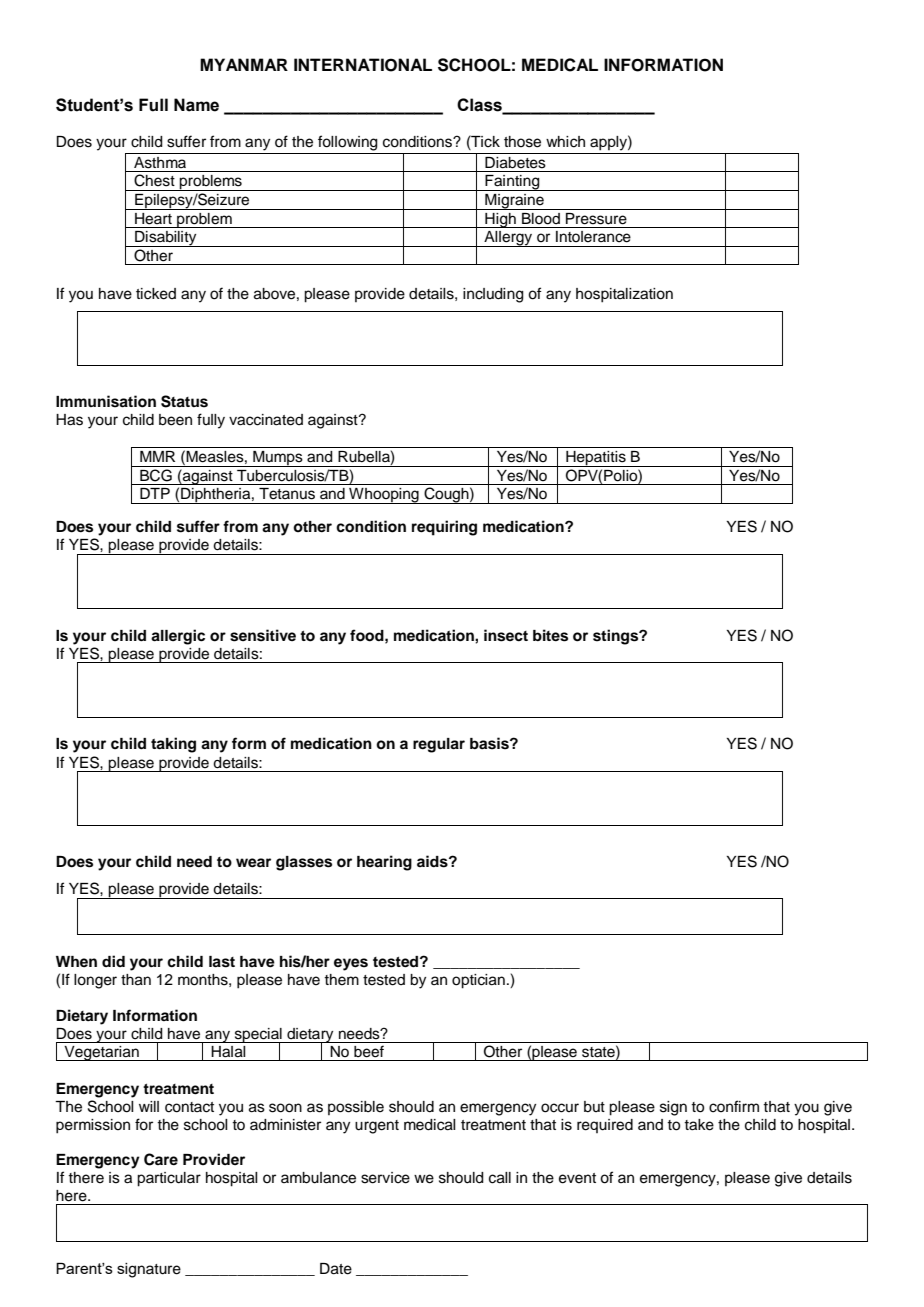 The height and width of the screenshot is (1307, 924). I want to click on which, so click(565, 142).
